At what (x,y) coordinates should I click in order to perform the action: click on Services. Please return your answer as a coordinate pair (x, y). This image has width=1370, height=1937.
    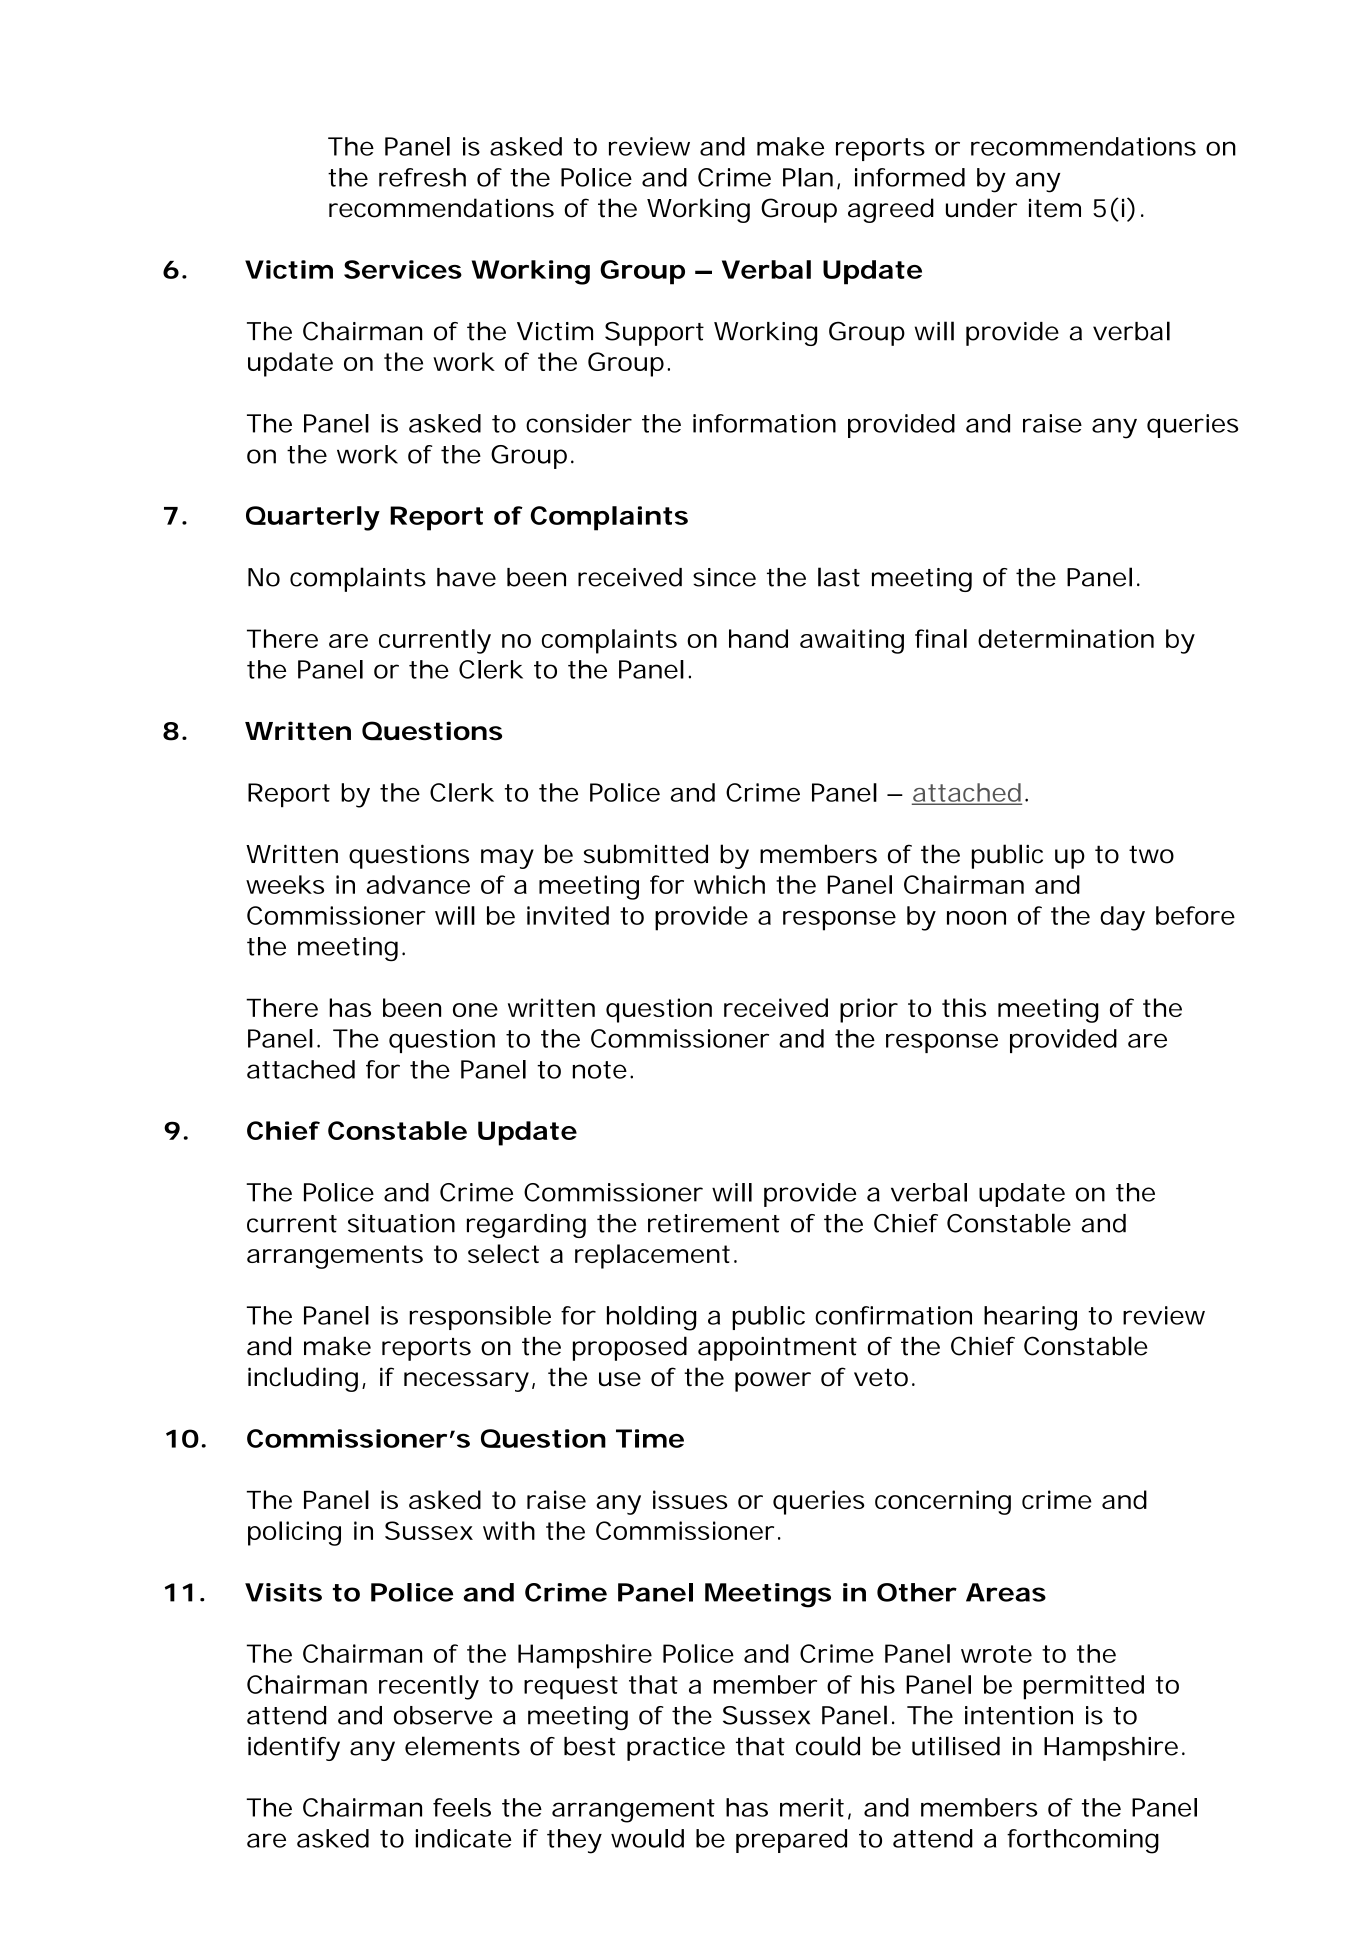
    Looking at the image, I should click on (403, 269).
